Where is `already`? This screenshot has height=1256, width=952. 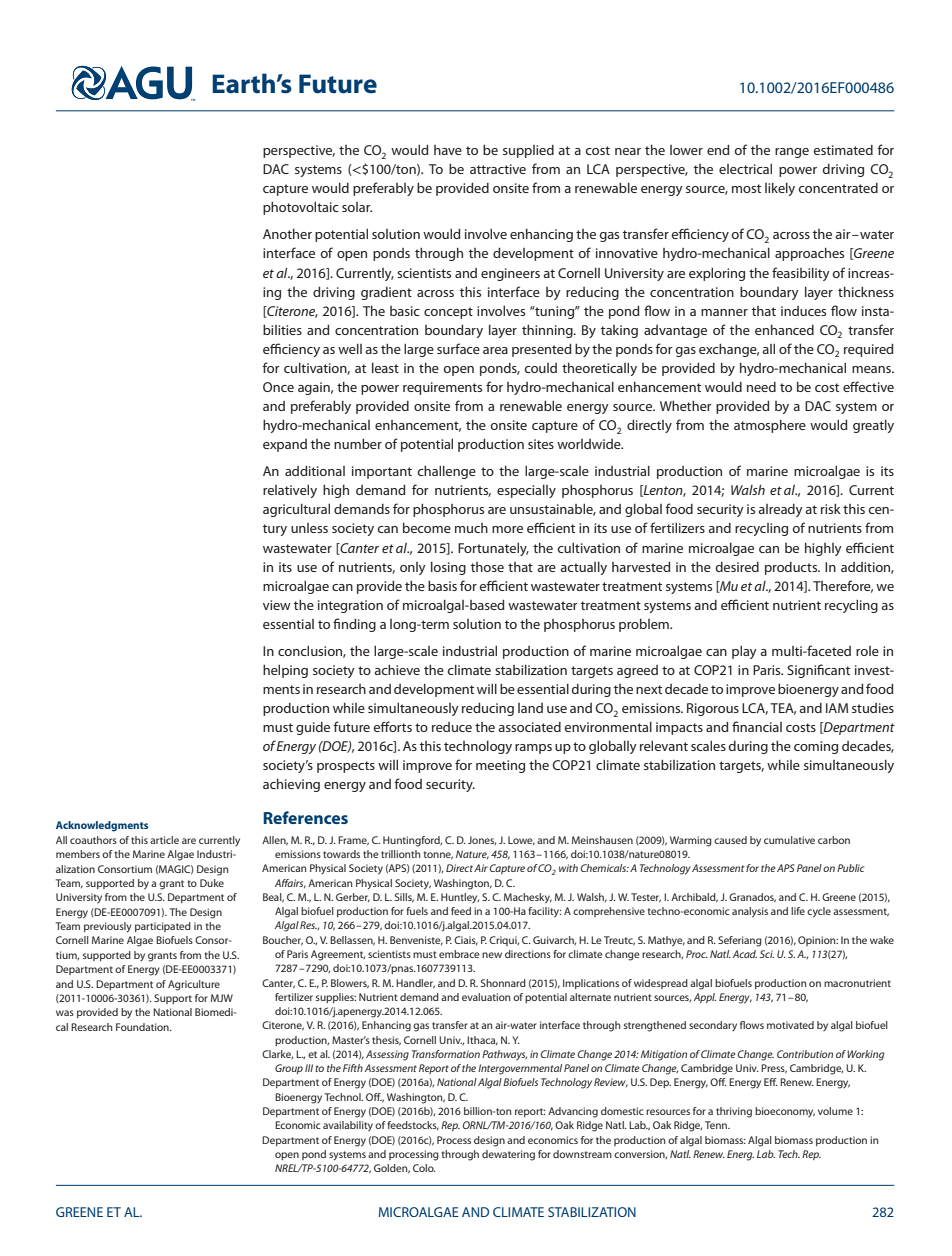 already is located at coordinates (780, 510).
